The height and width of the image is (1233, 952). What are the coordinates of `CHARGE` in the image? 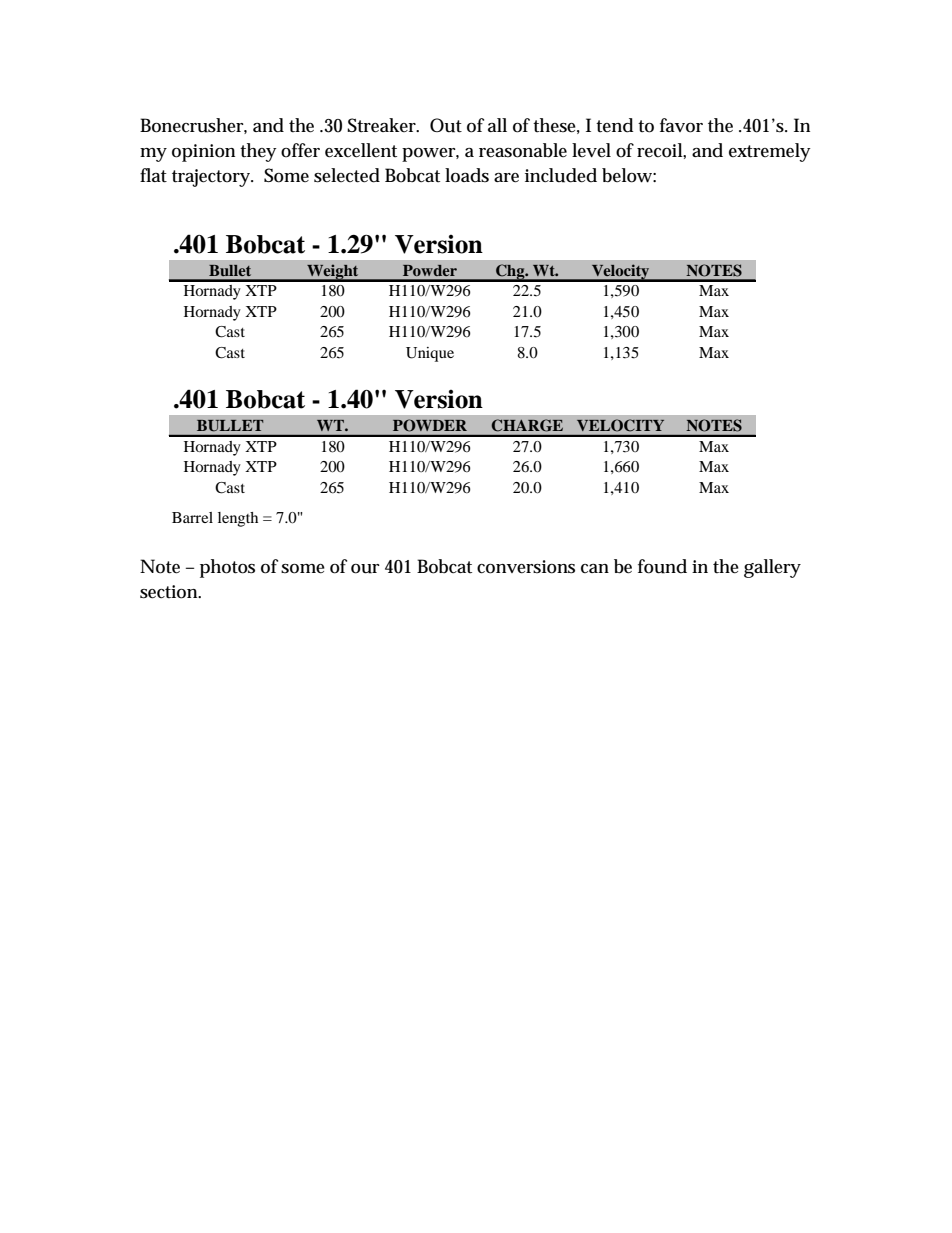 It's located at (527, 425).
